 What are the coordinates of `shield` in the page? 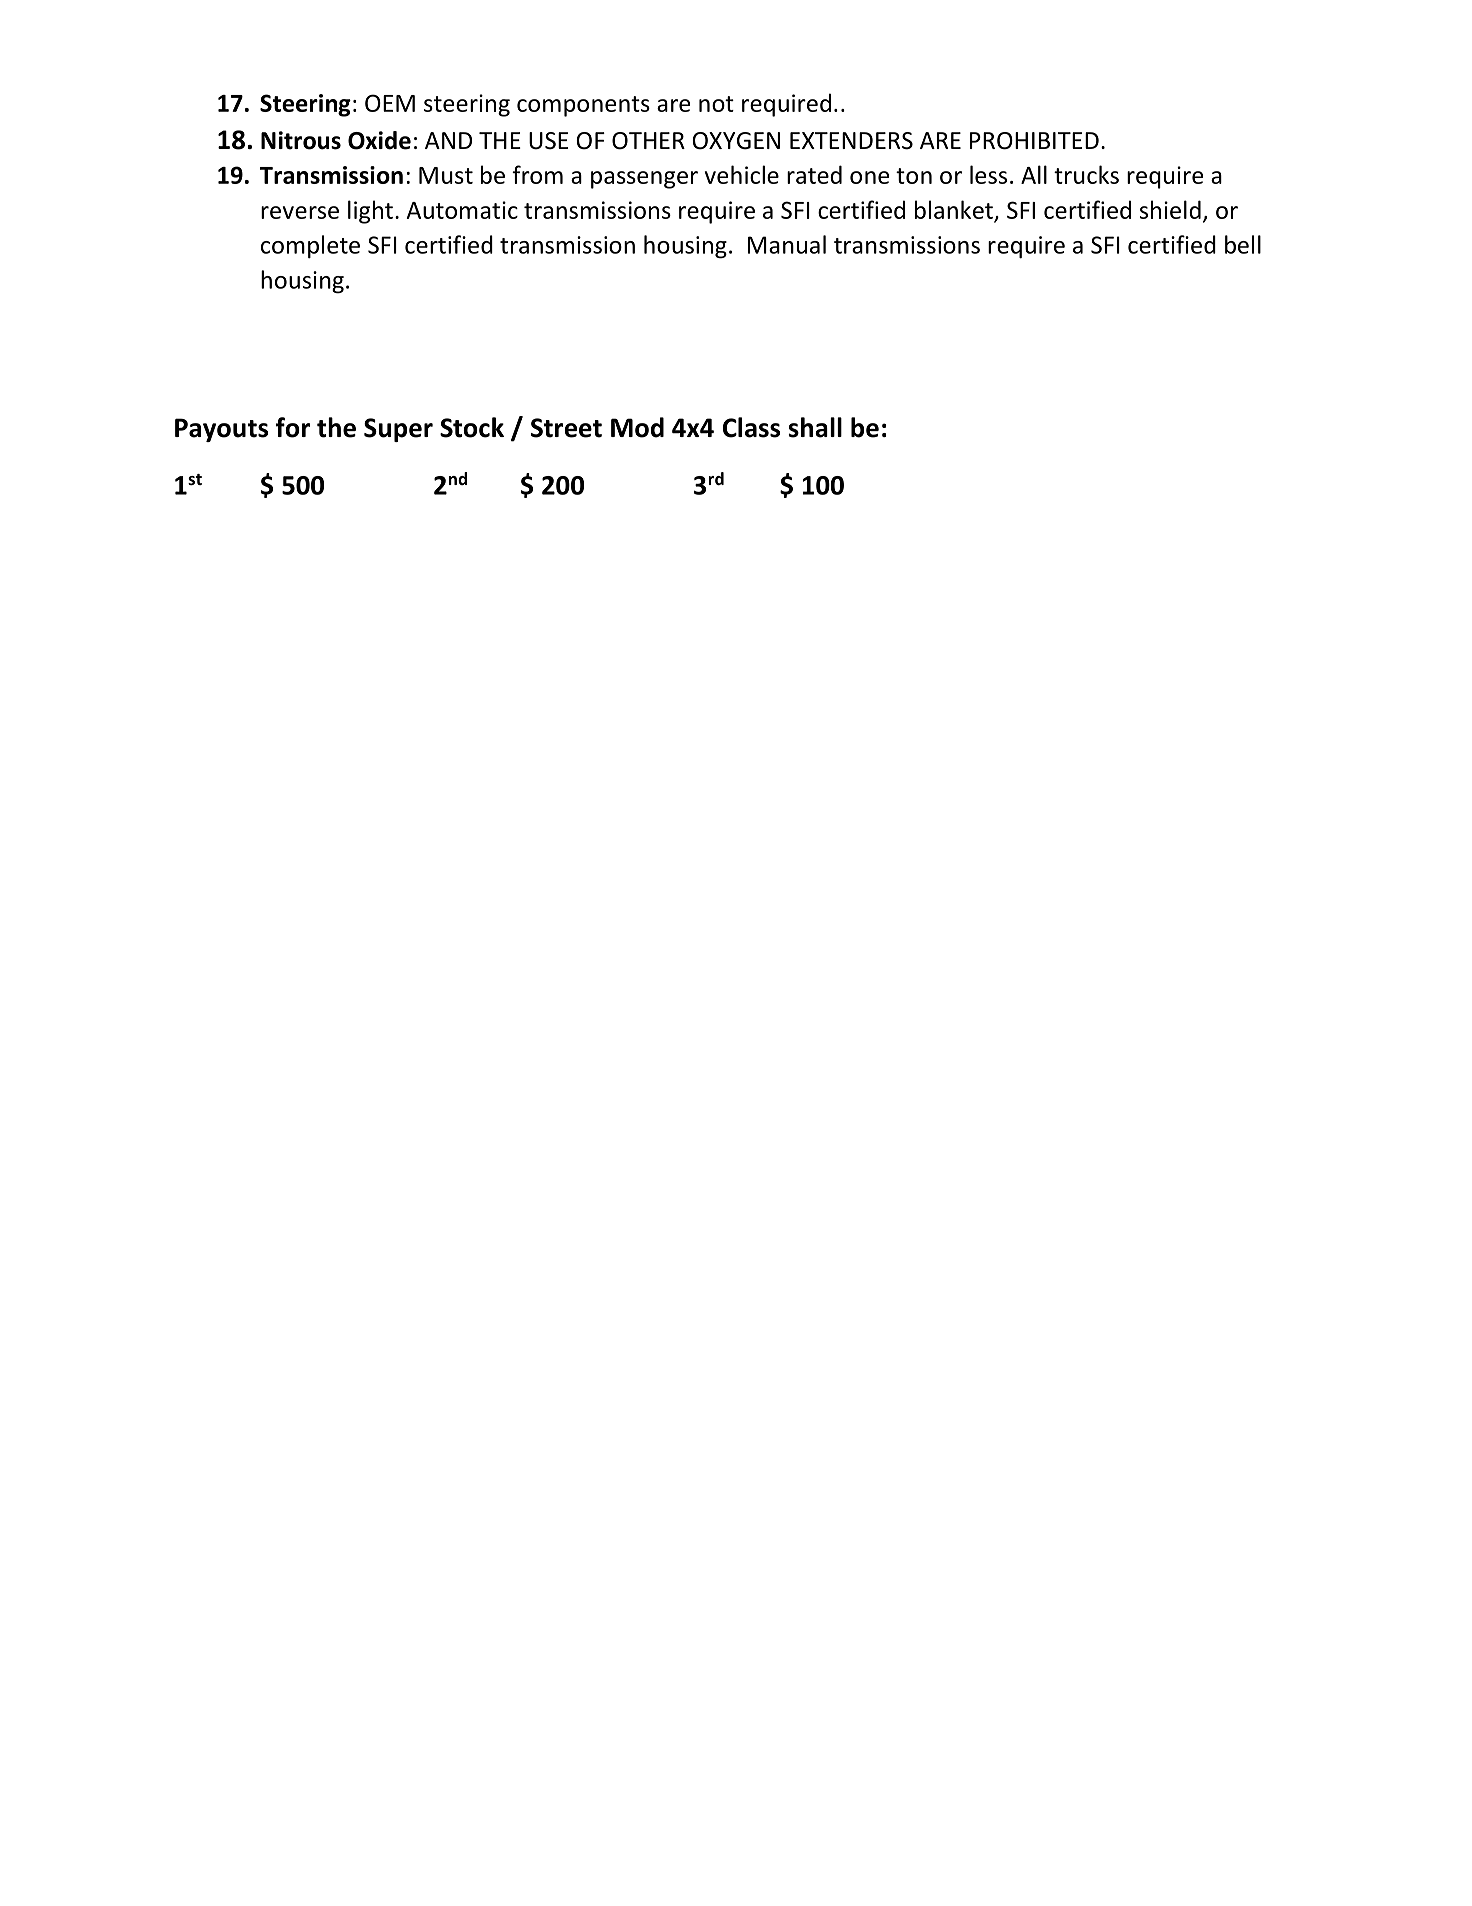 It's located at (1170, 209).
